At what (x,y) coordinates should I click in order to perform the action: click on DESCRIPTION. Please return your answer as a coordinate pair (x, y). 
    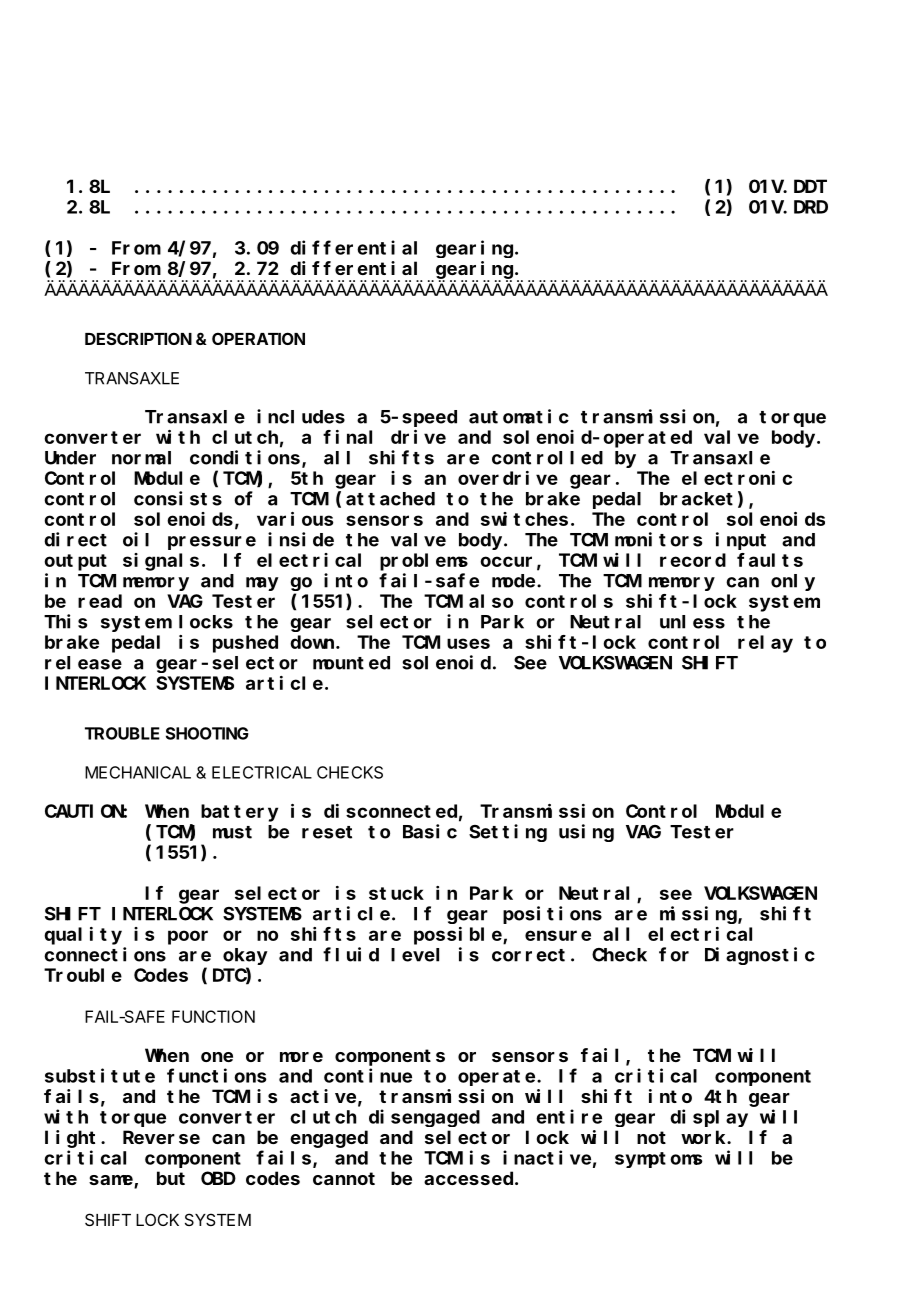
    Looking at the image, I should click on (138, 338).
